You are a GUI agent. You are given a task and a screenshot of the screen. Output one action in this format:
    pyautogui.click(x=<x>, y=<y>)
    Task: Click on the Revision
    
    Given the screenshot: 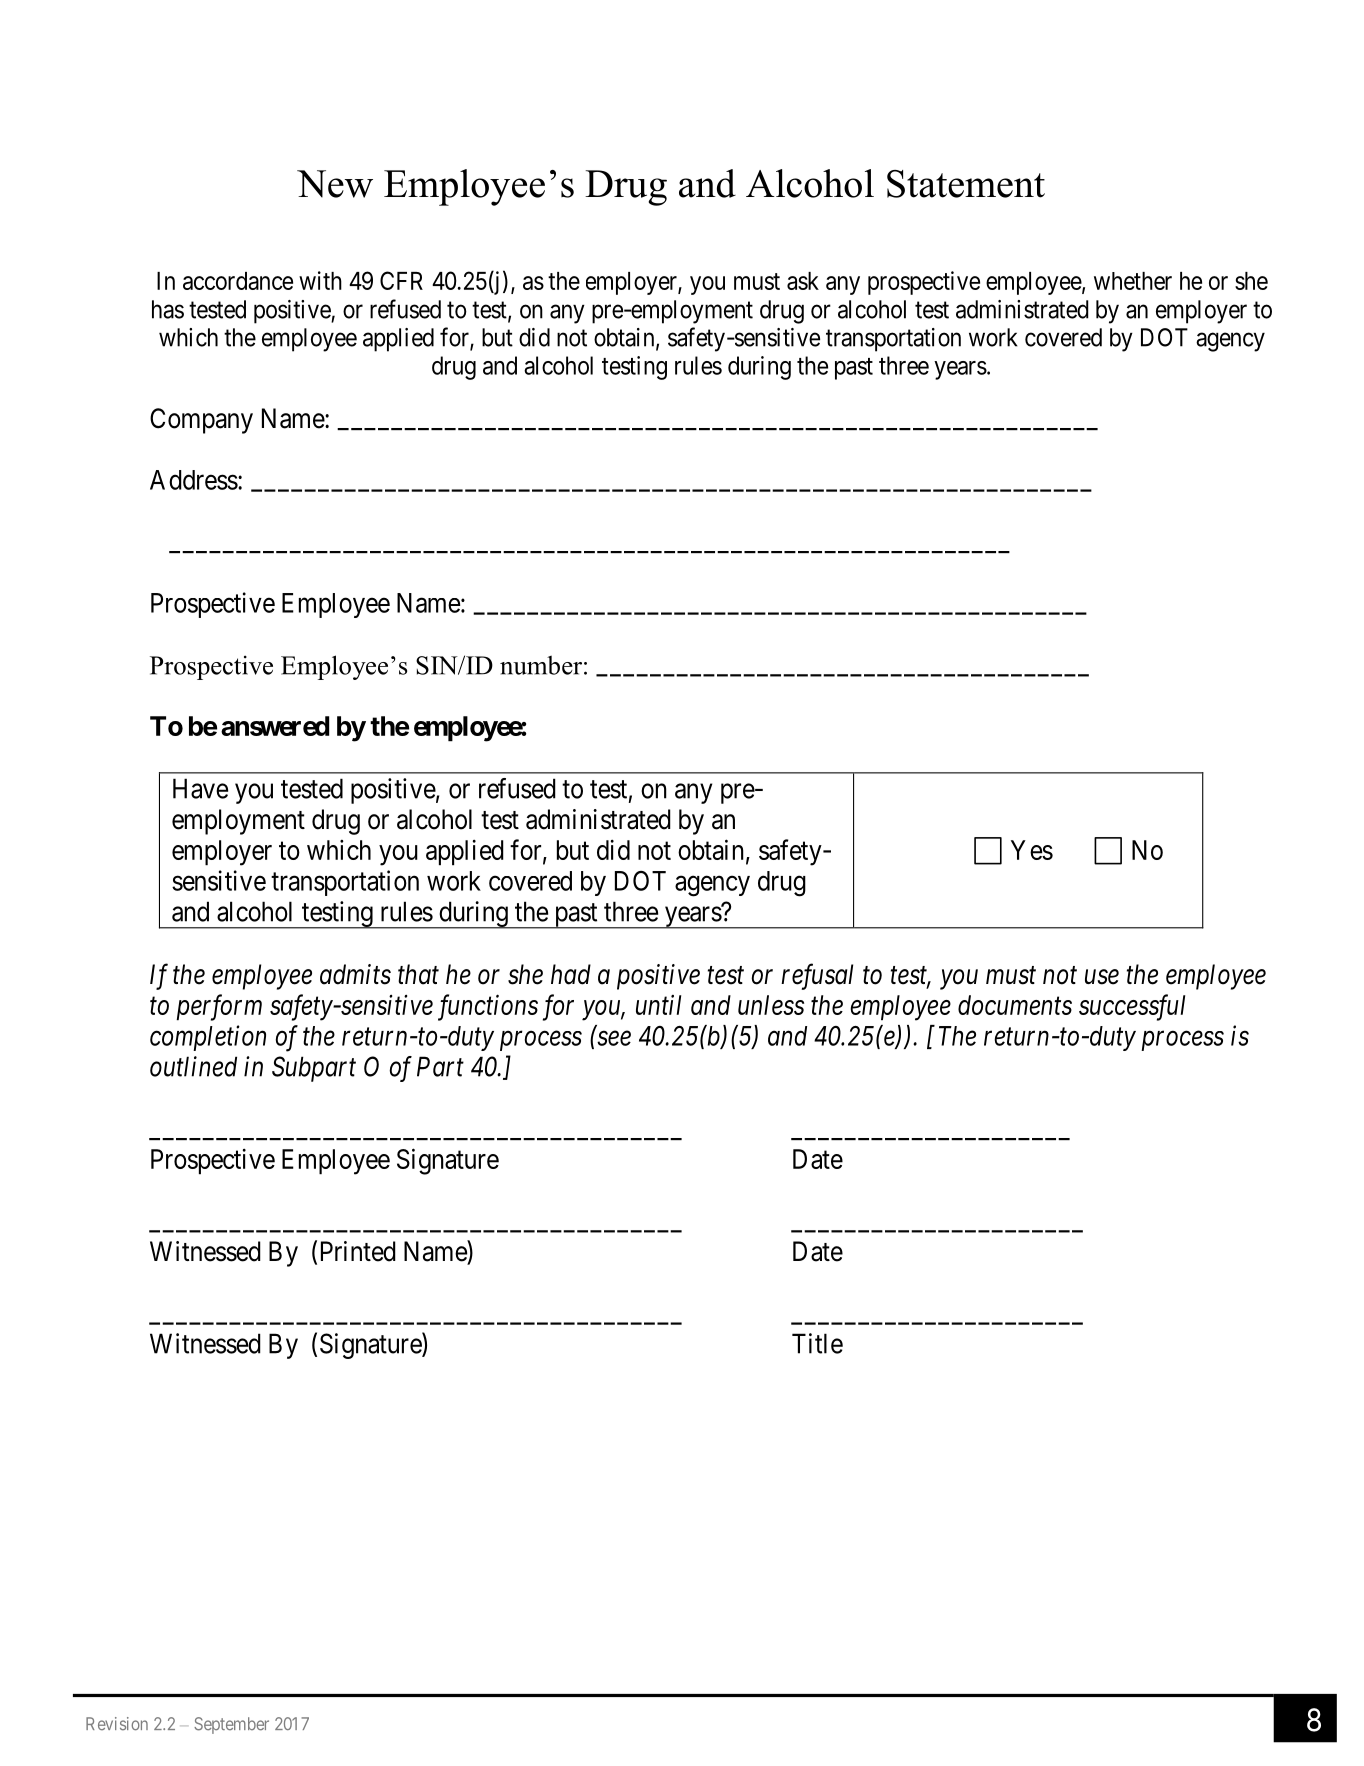 What is the action you would take?
    pyautogui.click(x=117, y=1724)
